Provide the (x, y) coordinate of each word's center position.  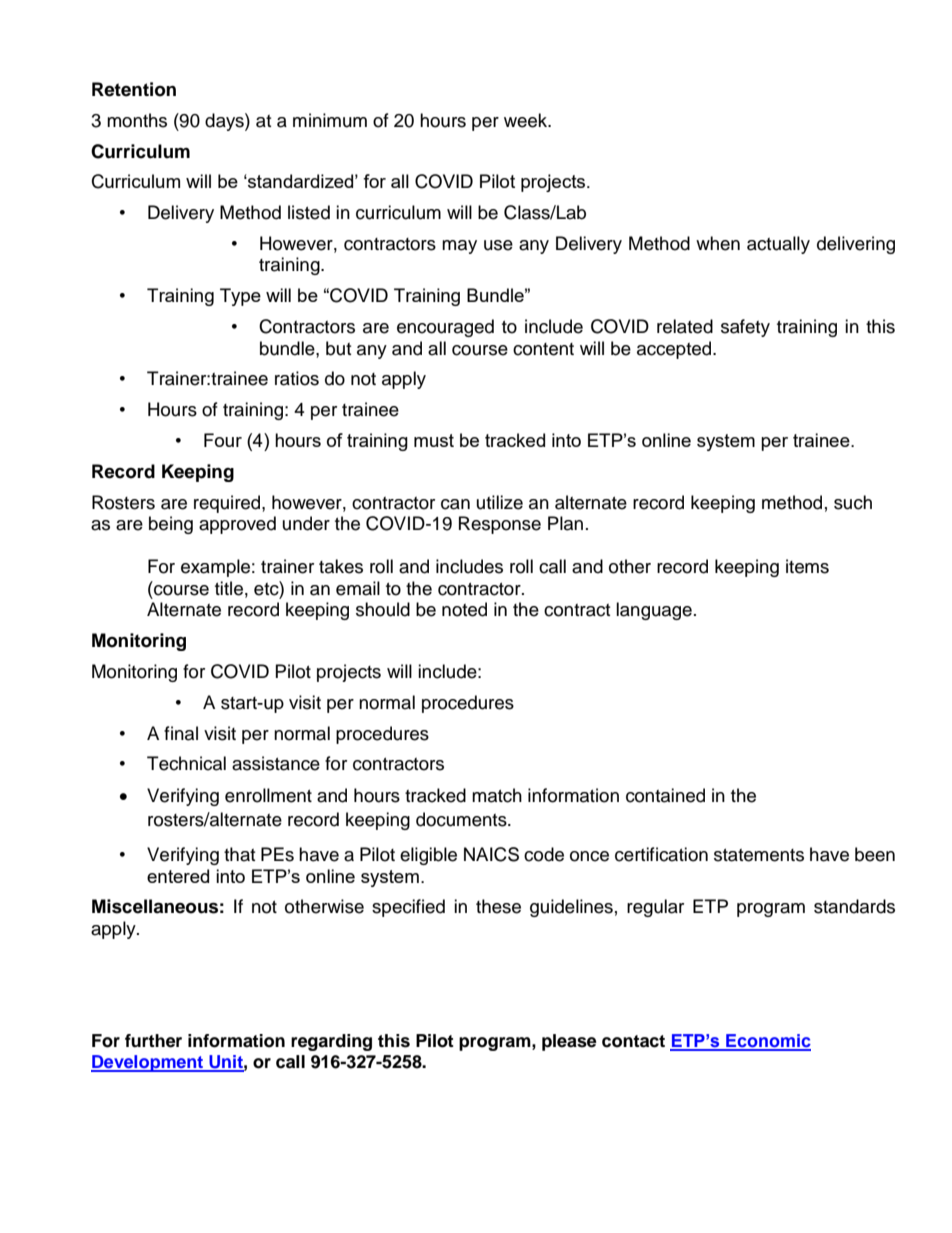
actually (778, 245)
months (137, 120)
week (527, 120)
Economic (767, 1042)
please (569, 1042)
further (153, 1041)
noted (464, 609)
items (807, 566)
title (229, 588)
